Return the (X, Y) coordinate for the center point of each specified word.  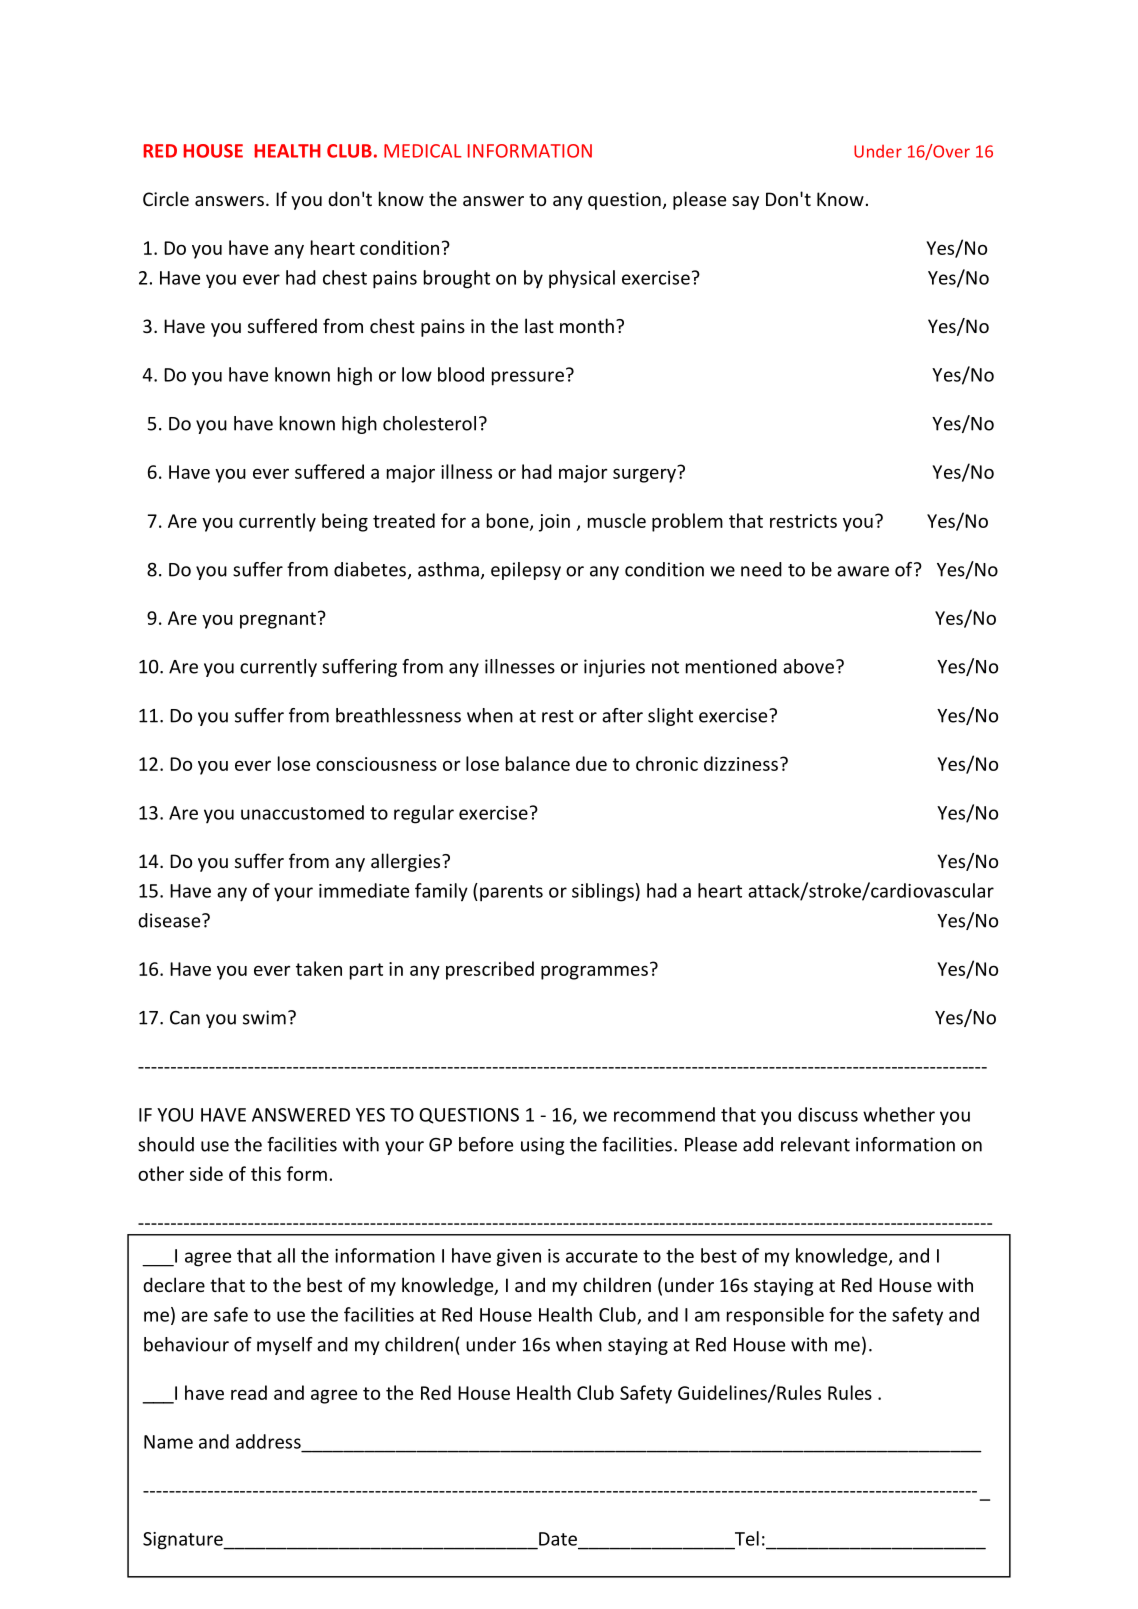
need (761, 569)
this (266, 1173)
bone (509, 521)
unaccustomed (302, 812)
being (345, 522)
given (519, 1258)
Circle (166, 198)
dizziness (741, 763)
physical (582, 279)
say (745, 203)
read (249, 1392)
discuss (828, 1114)
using (542, 1146)
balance (538, 763)
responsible (775, 1316)
